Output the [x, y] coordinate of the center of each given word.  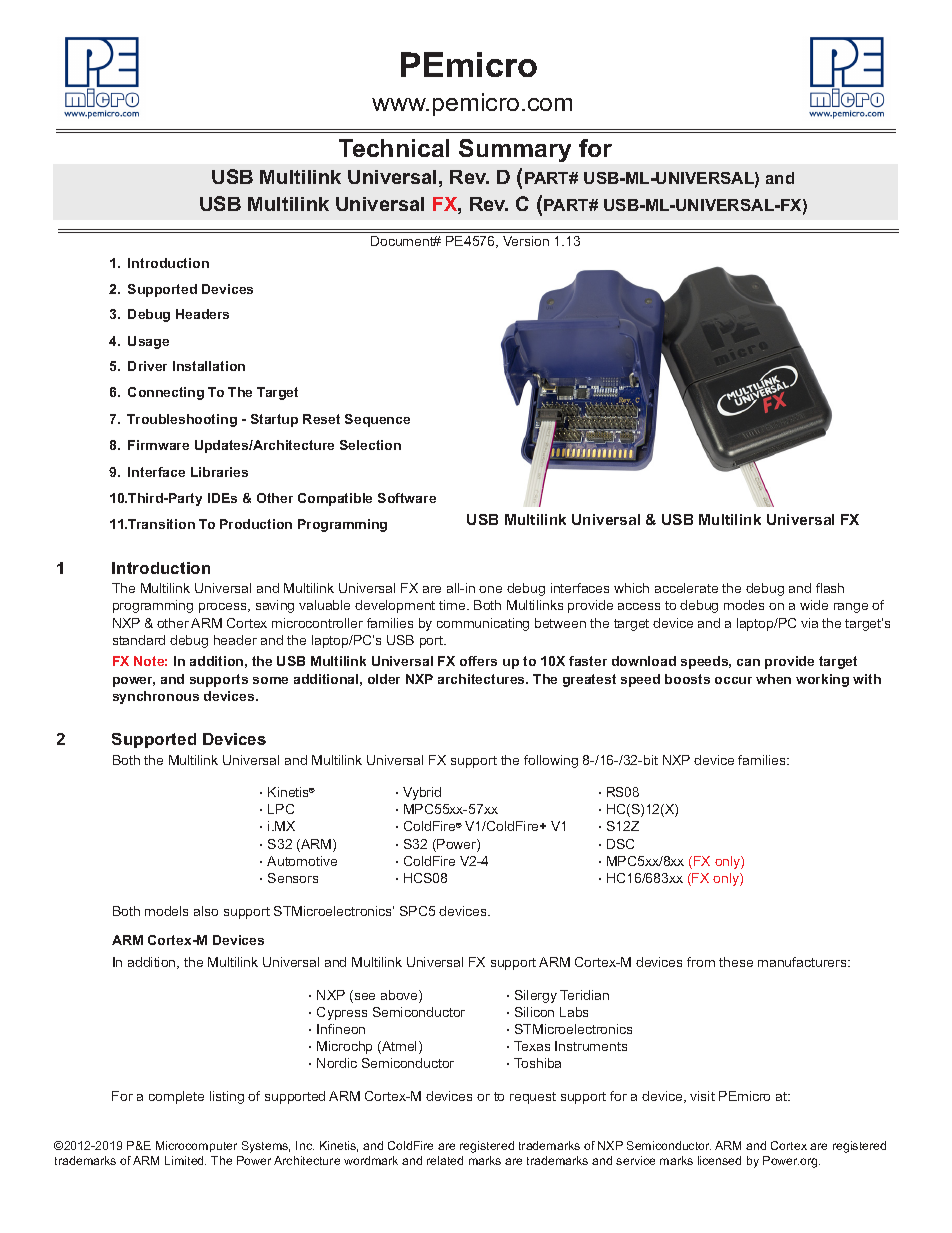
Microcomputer [196, 1146]
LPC [281, 809]
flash [830, 588]
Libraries [219, 472]
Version [526, 241]
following [551, 761]
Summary [515, 150]
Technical [394, 148]
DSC [620, 844]
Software [407, 498]
